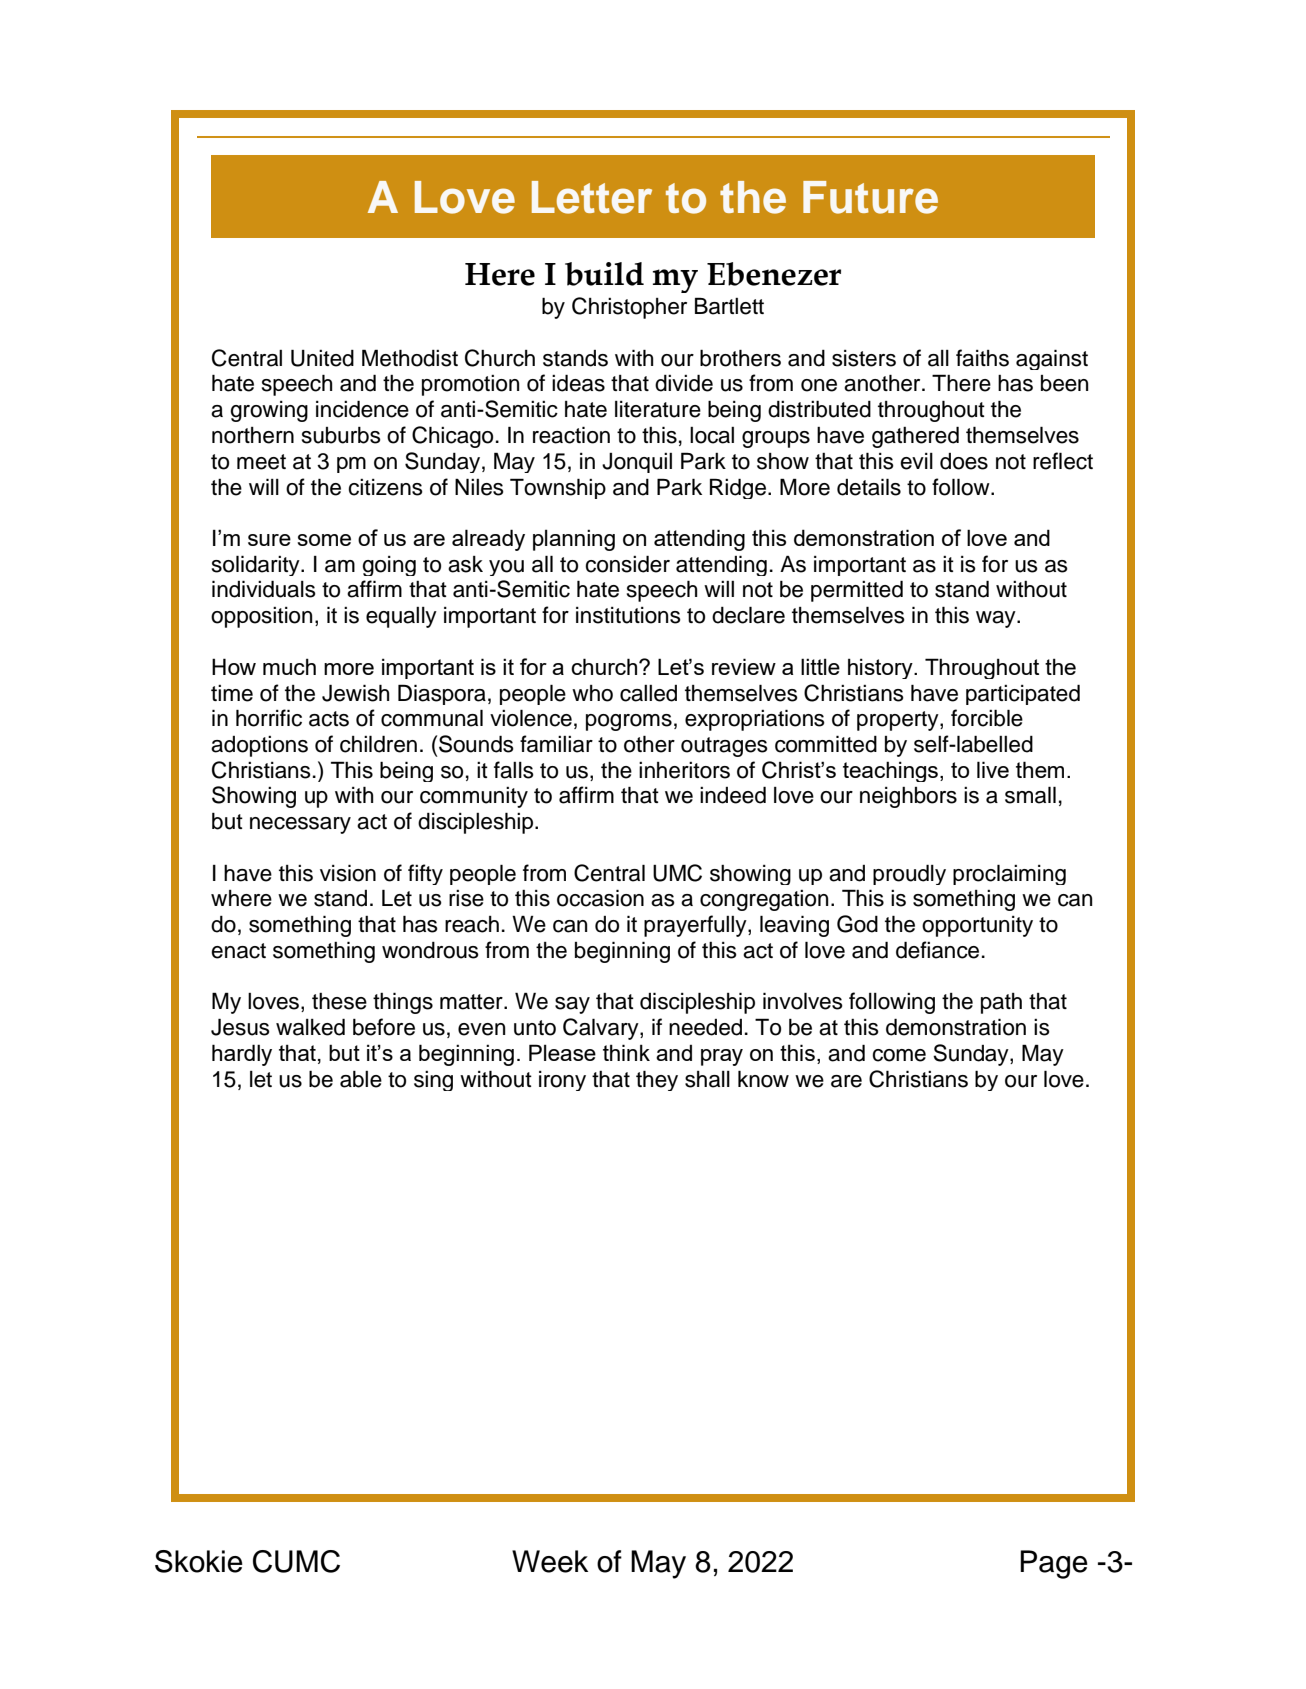 The height and width of the screenshot is (1689, 1306). What do you see at coordinates (899, 1055) in the screenshot?
I see `come` at bounding box center [899, 1055].
